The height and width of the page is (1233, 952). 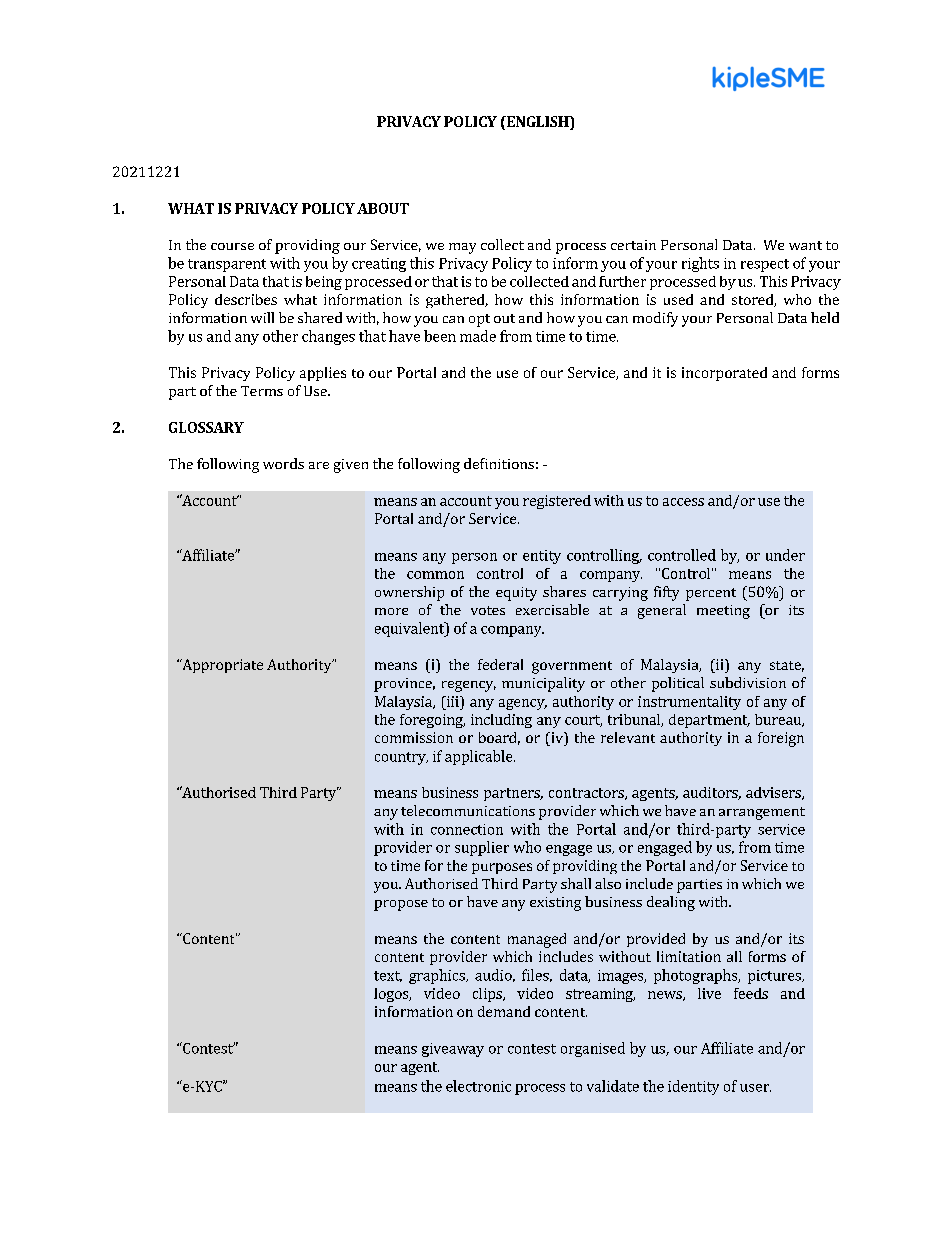 I want to click on definitions, so click(x=499, y=463).
